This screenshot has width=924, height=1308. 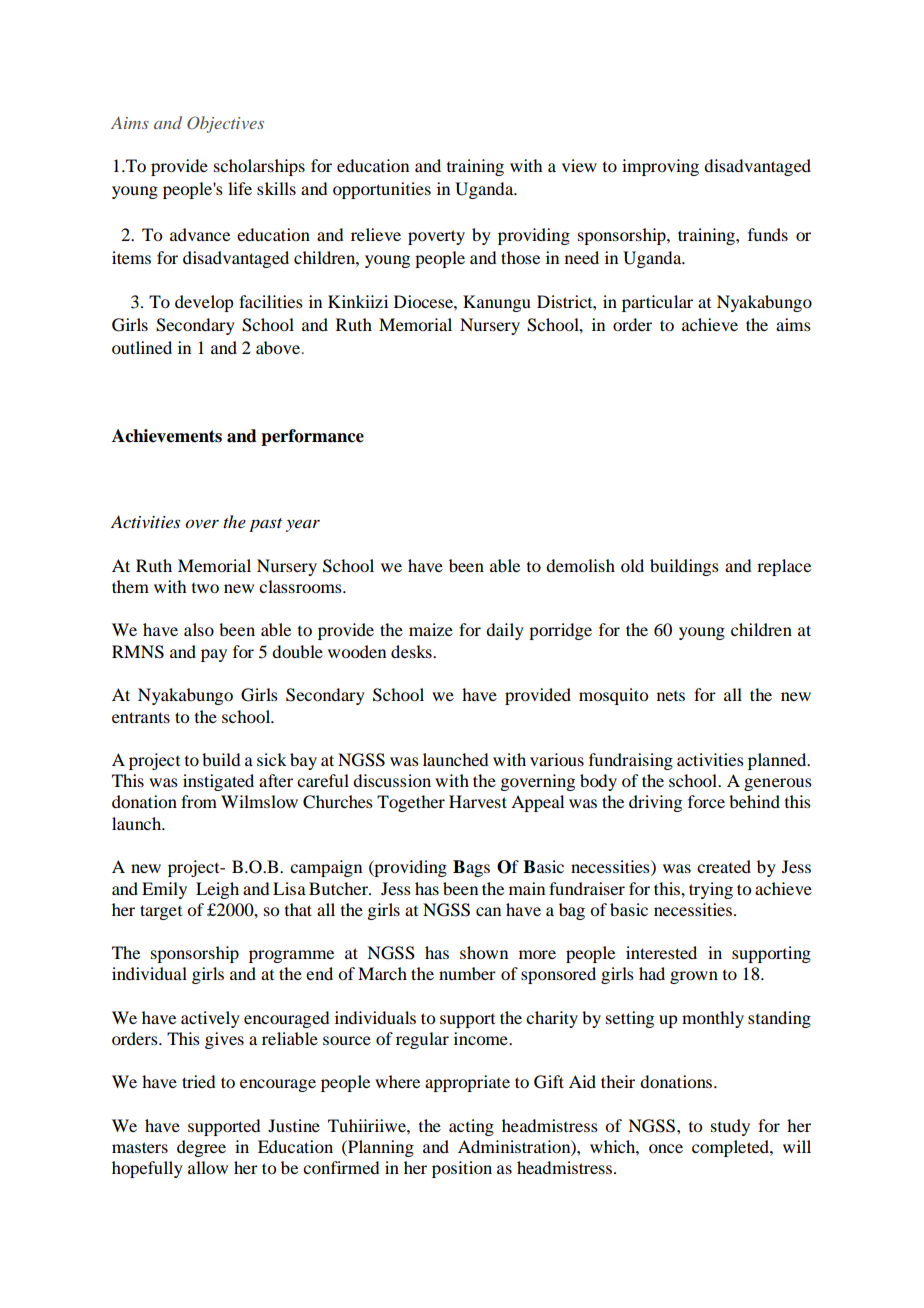 I want to click on particular, so click(x=657, y=303).
